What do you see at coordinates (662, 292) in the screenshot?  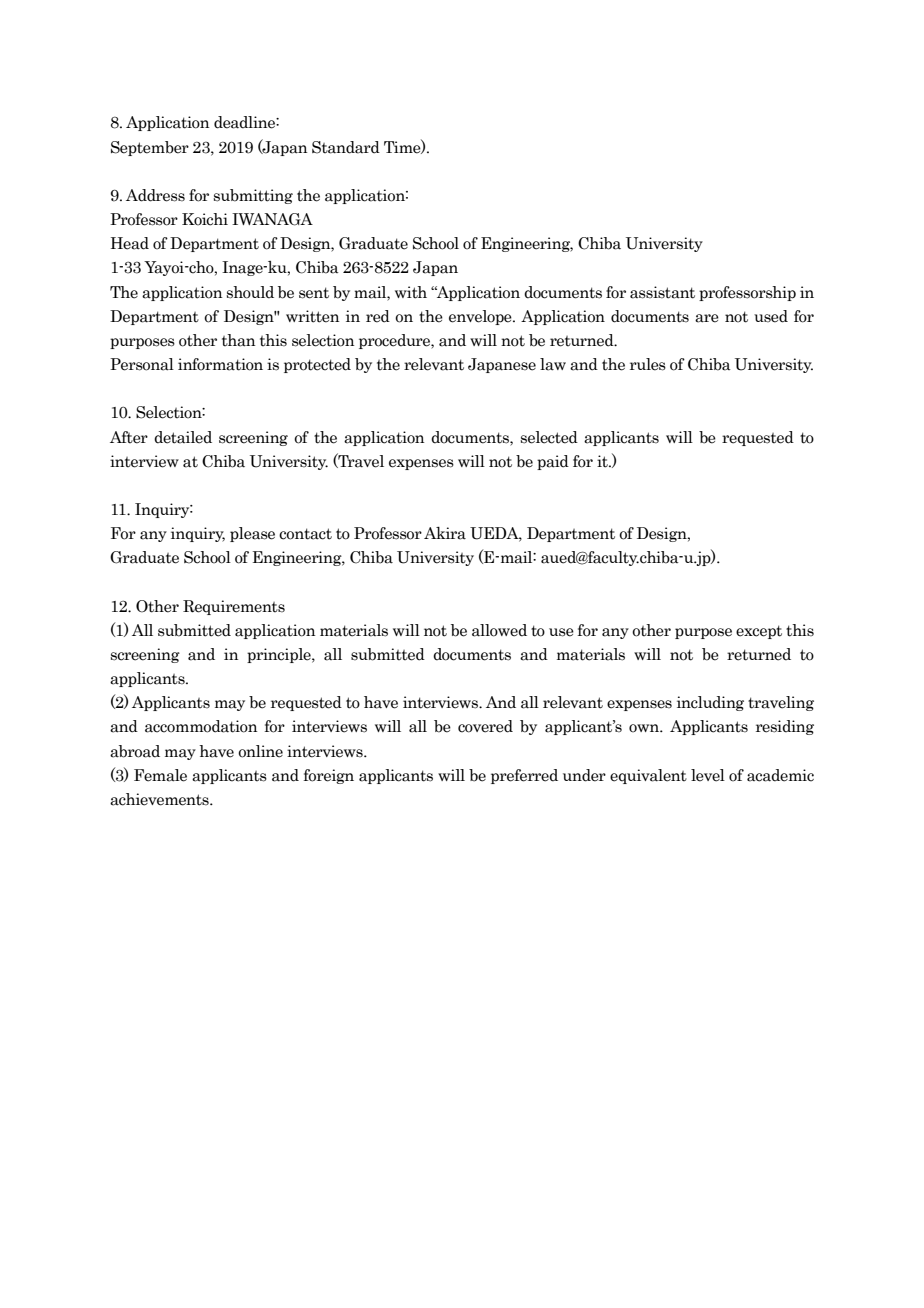 I see `assistant` at bounding box center [662, 292].
